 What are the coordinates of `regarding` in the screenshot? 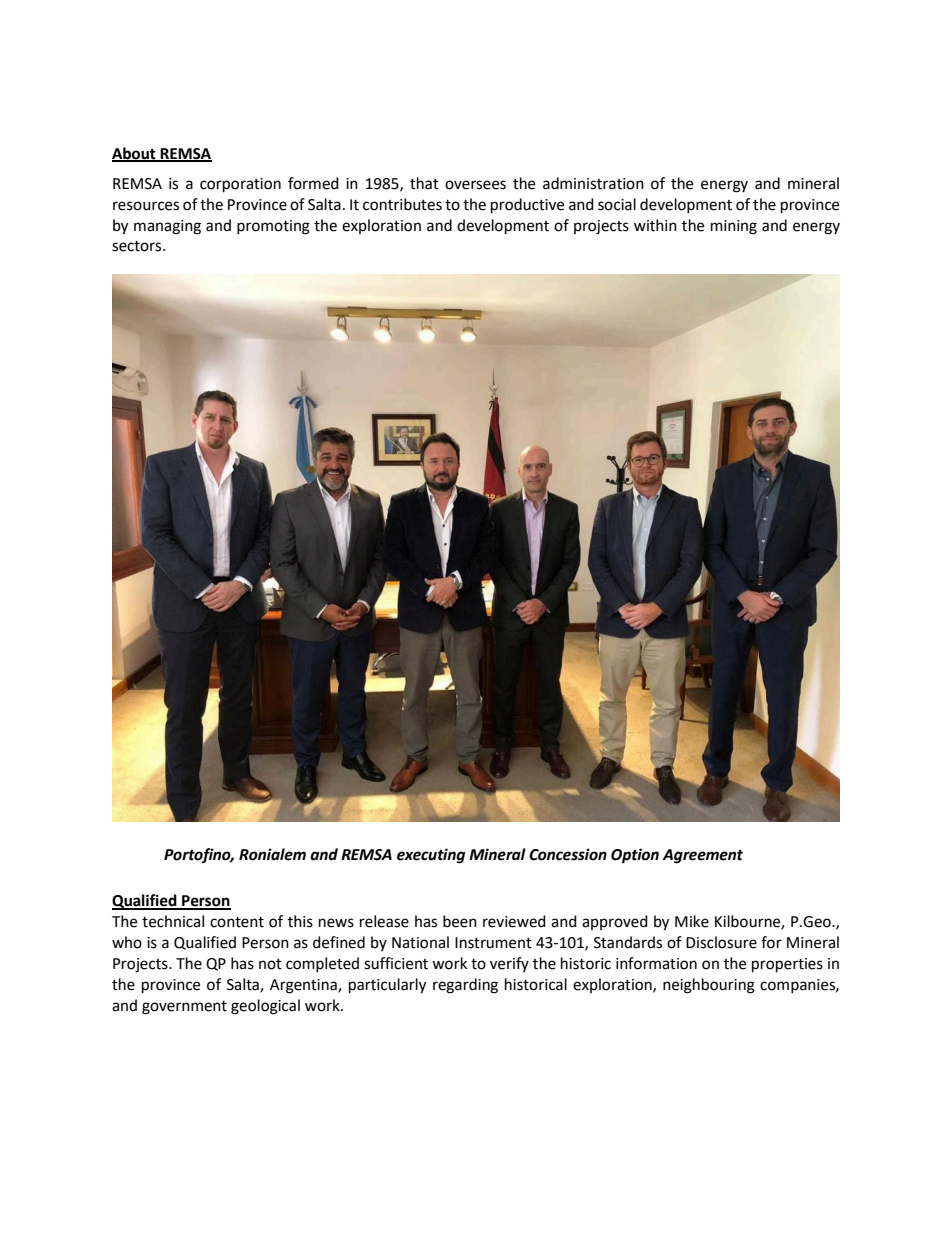 It's located at (465, 986).
